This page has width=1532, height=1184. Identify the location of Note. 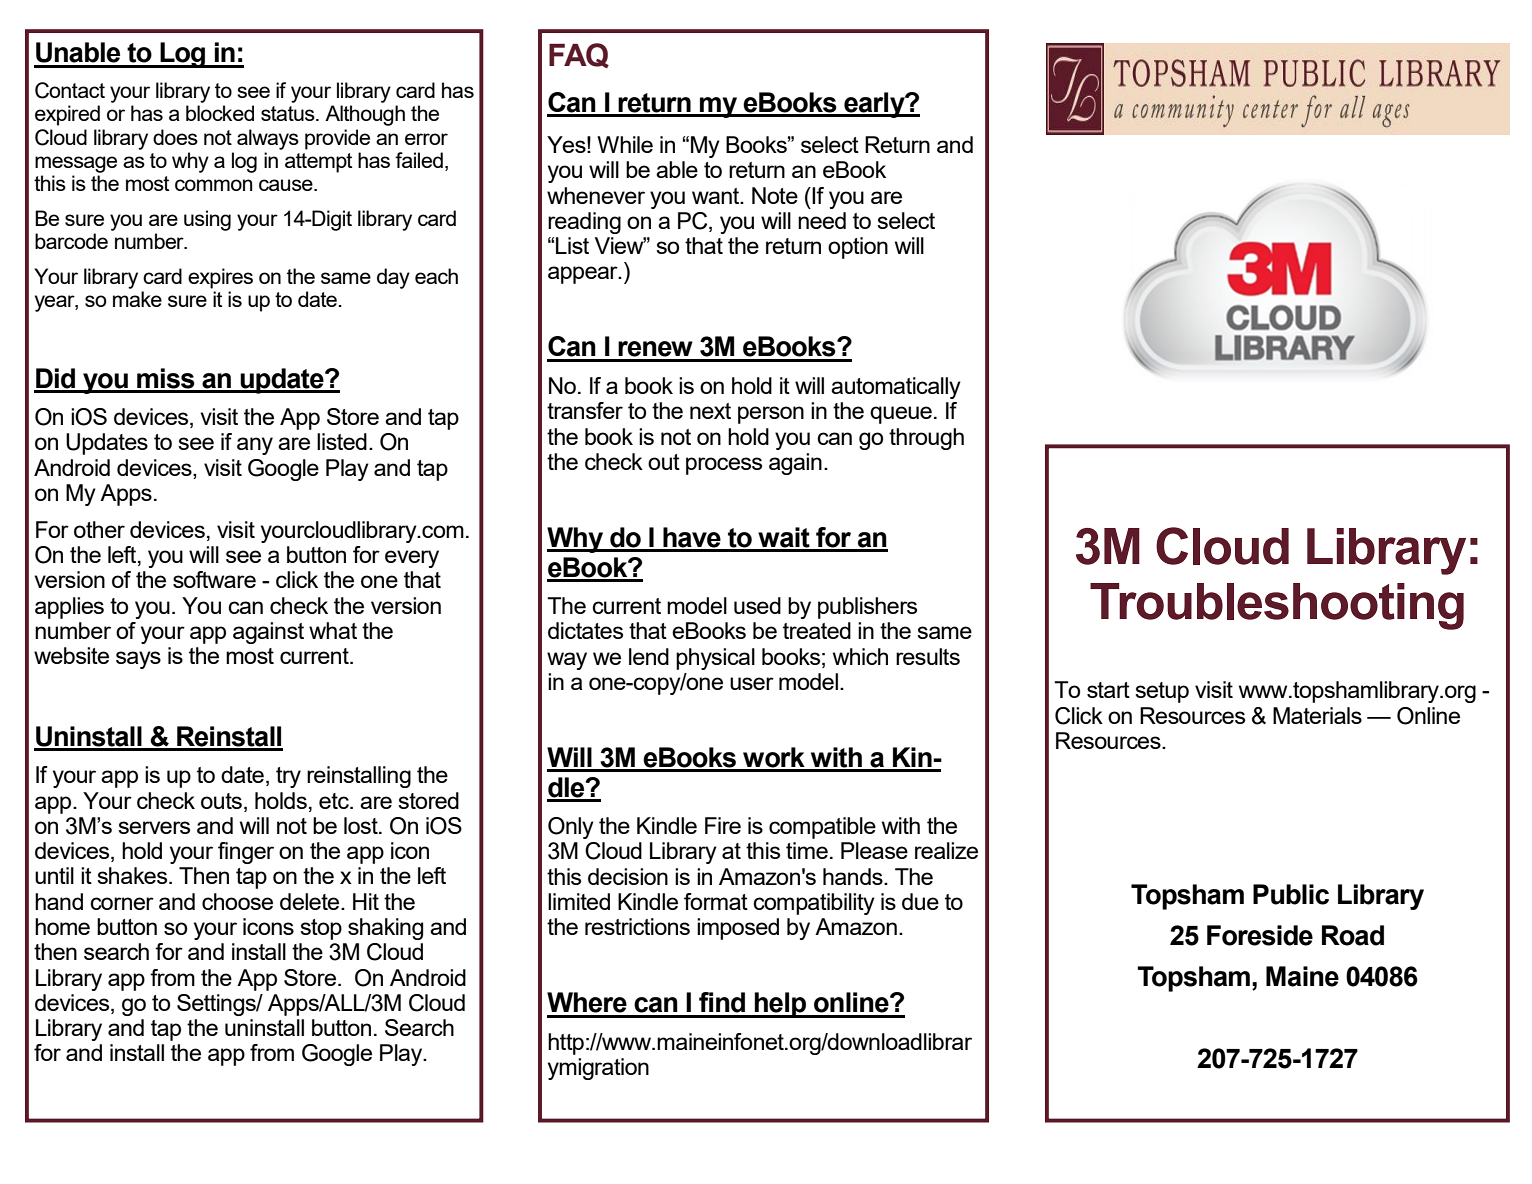
(775, 195).
